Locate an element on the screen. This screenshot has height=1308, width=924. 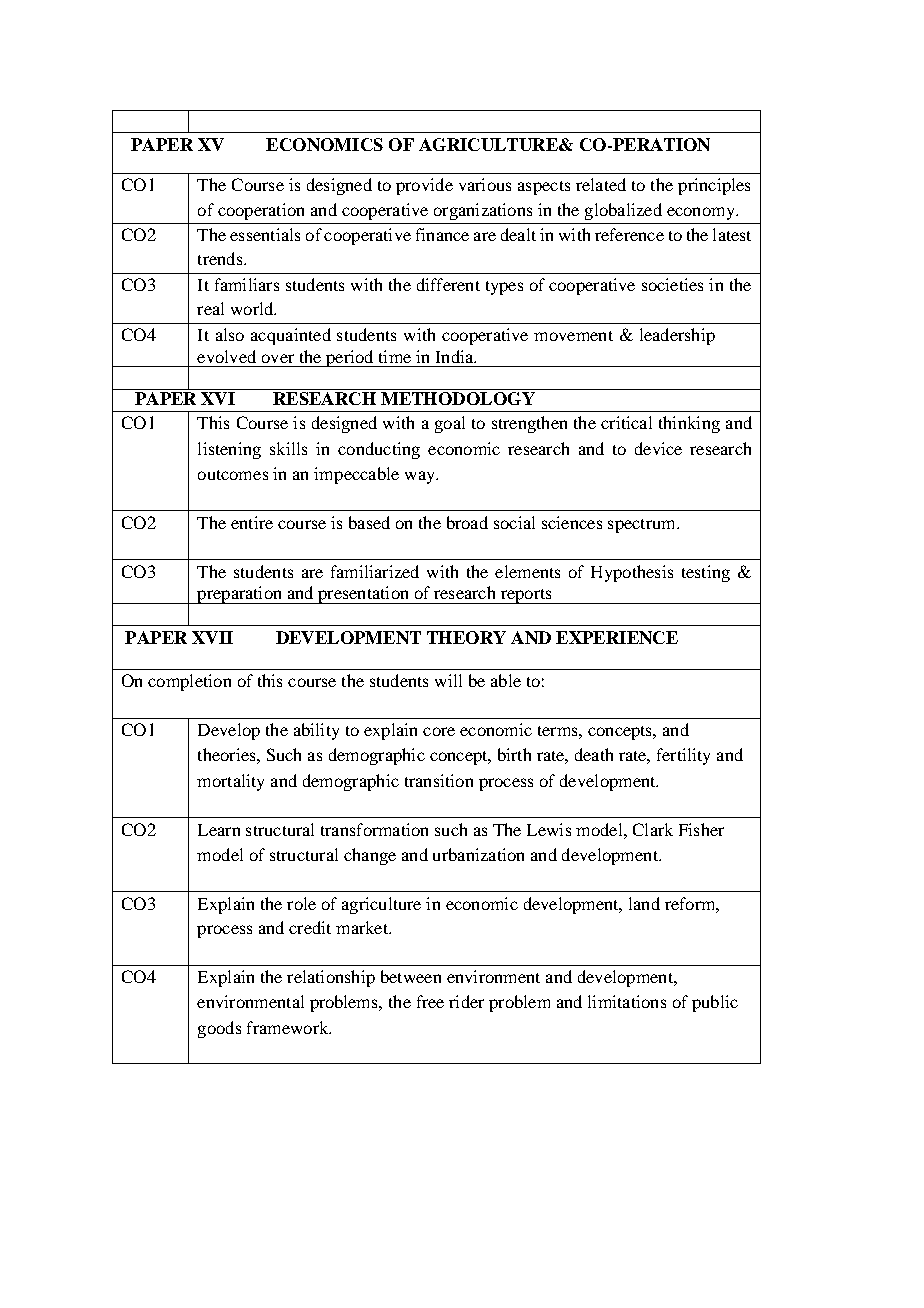
preparation is located at coordinates (239, 595).
